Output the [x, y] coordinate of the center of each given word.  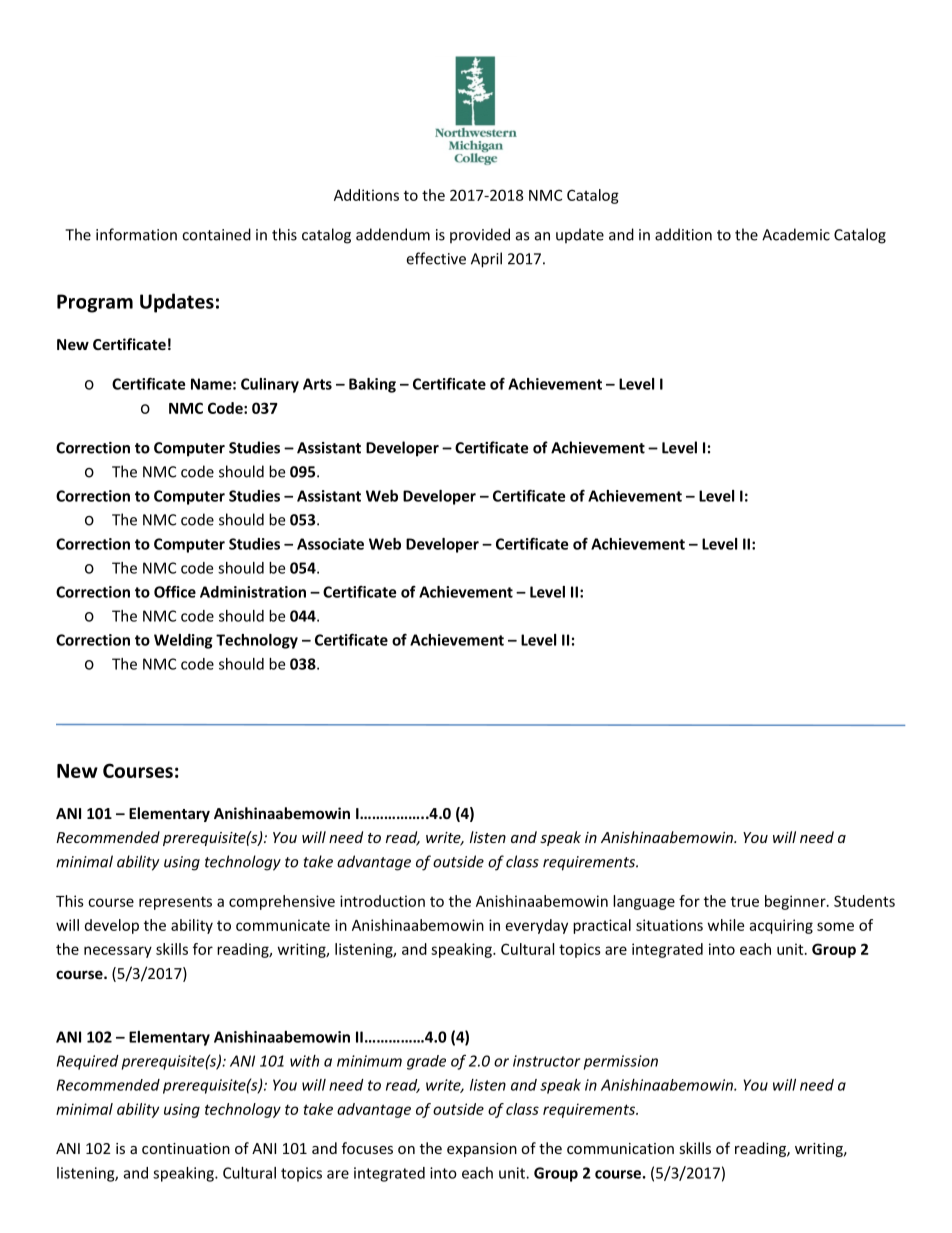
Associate [330, 544]
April [486, 260]
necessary [118, 952]
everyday [537, 926]
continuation [186, 1148]
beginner [796, 902]
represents [175, 903]
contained [216, 234]
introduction [382, 901]
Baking [372, 385]
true [745, 901]
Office [175, 591]
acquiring [781, 926]
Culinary [270, 385]
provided [480, 236]
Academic [796, 234]
